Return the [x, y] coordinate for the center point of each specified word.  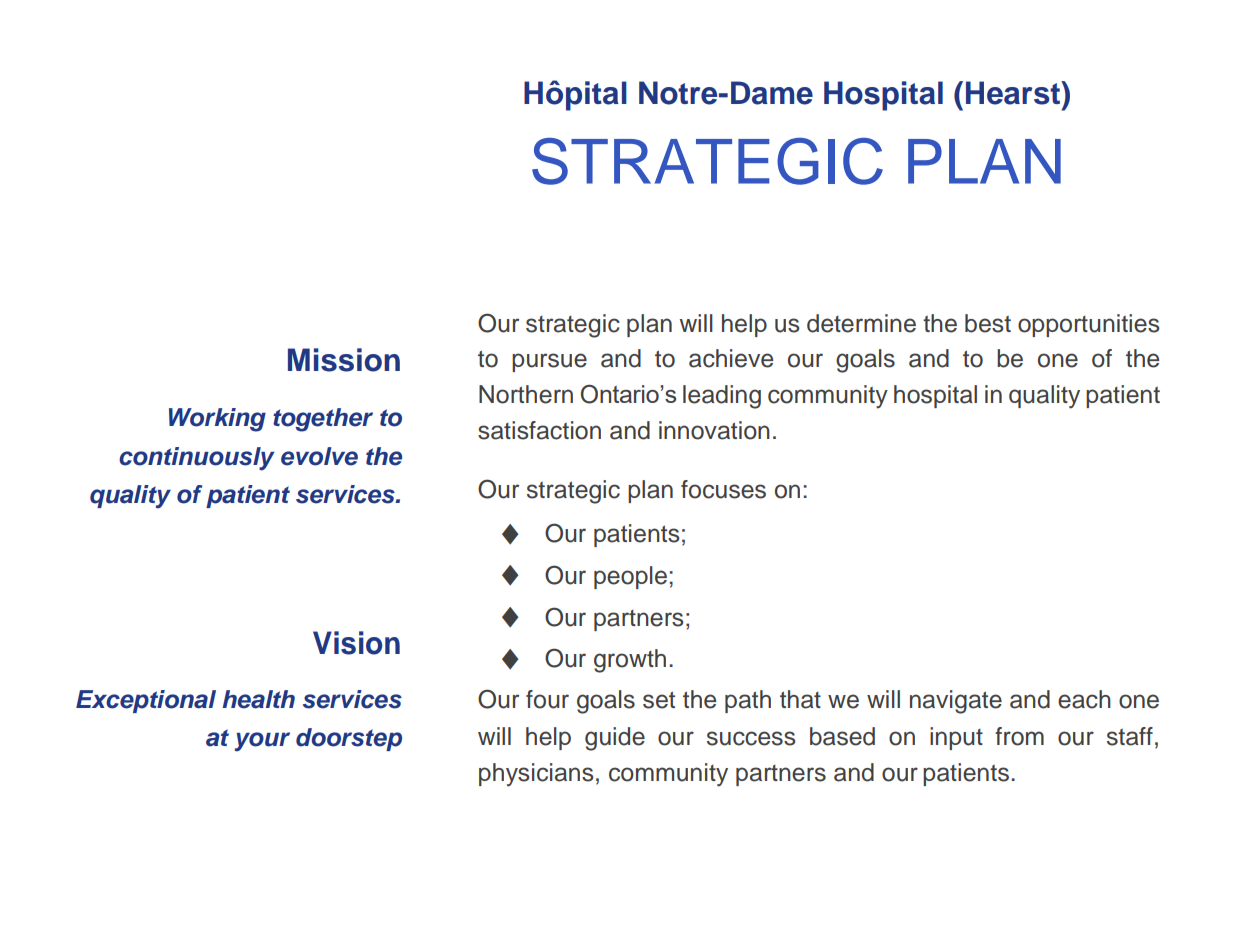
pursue [549, 362]
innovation [714, 430]
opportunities [1089, 325]
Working [217, 420]
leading [722, 397]
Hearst [1014, 93]
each [1084, 699]
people [630, 577]
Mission [344, 360]
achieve [731, 358]
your [262, 742]
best [988, 323]
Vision [356, 643]
